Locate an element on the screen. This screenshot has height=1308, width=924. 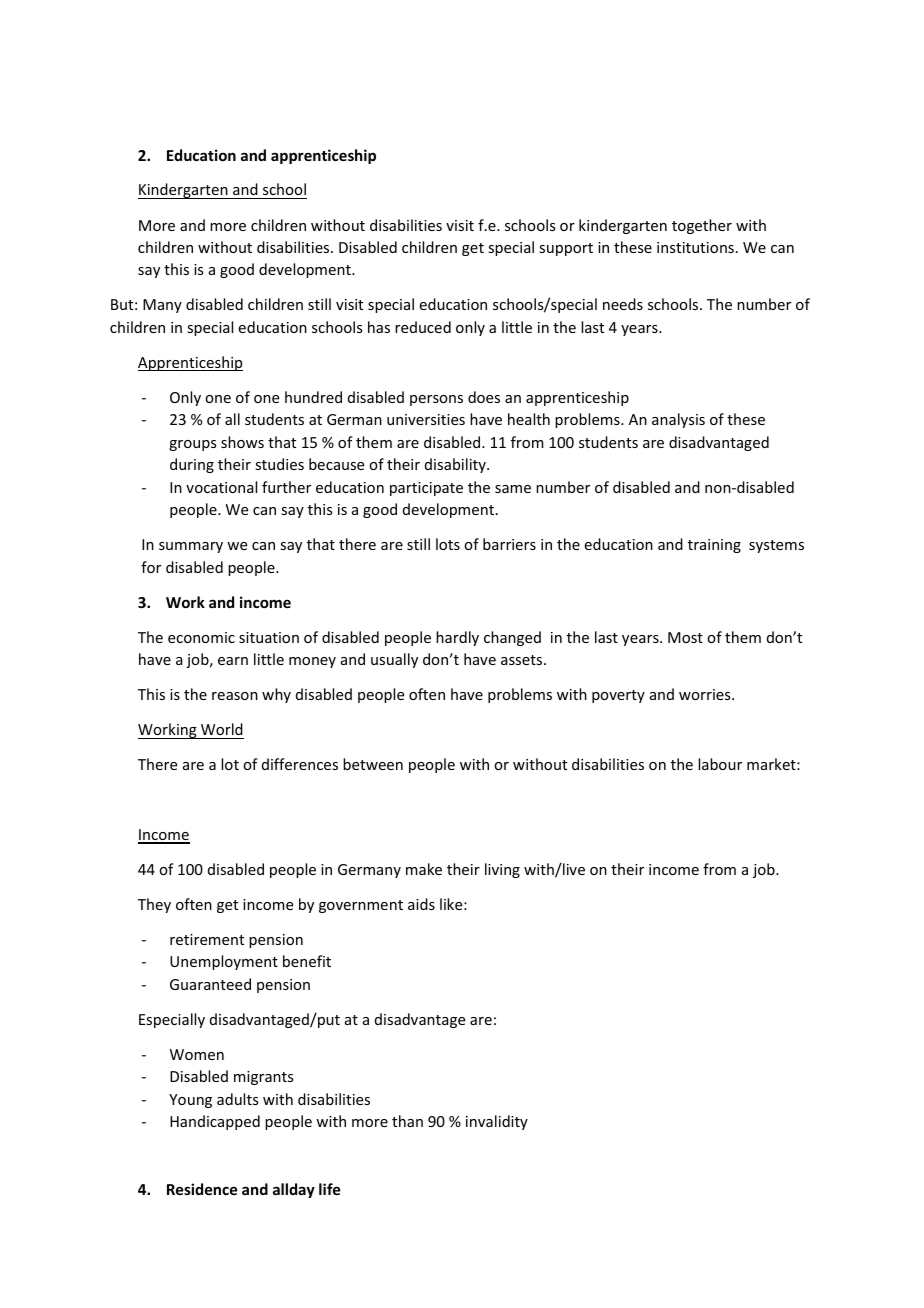
has is located at coordinates (379, 327).
